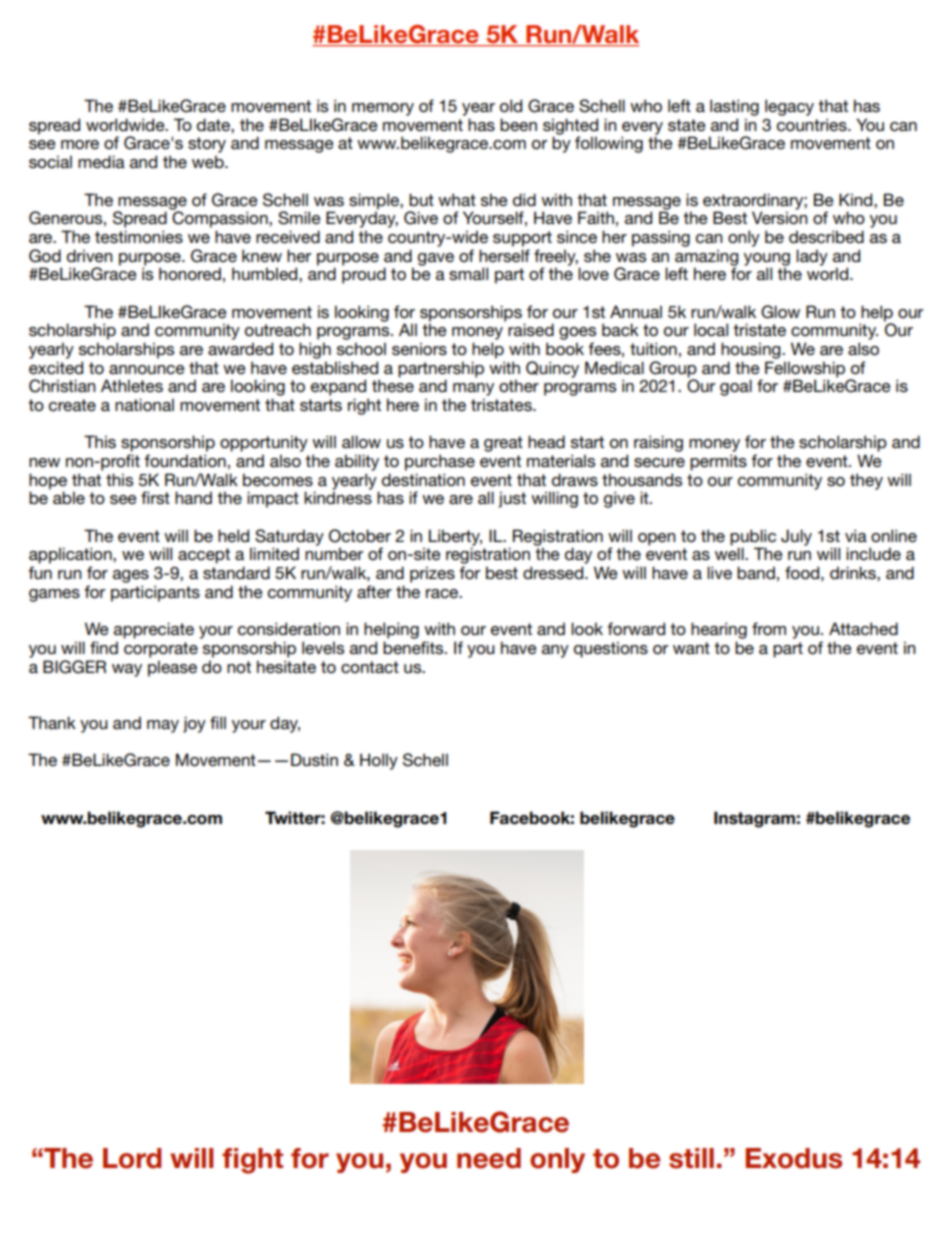  I want to click on media, so click(101, 161).
